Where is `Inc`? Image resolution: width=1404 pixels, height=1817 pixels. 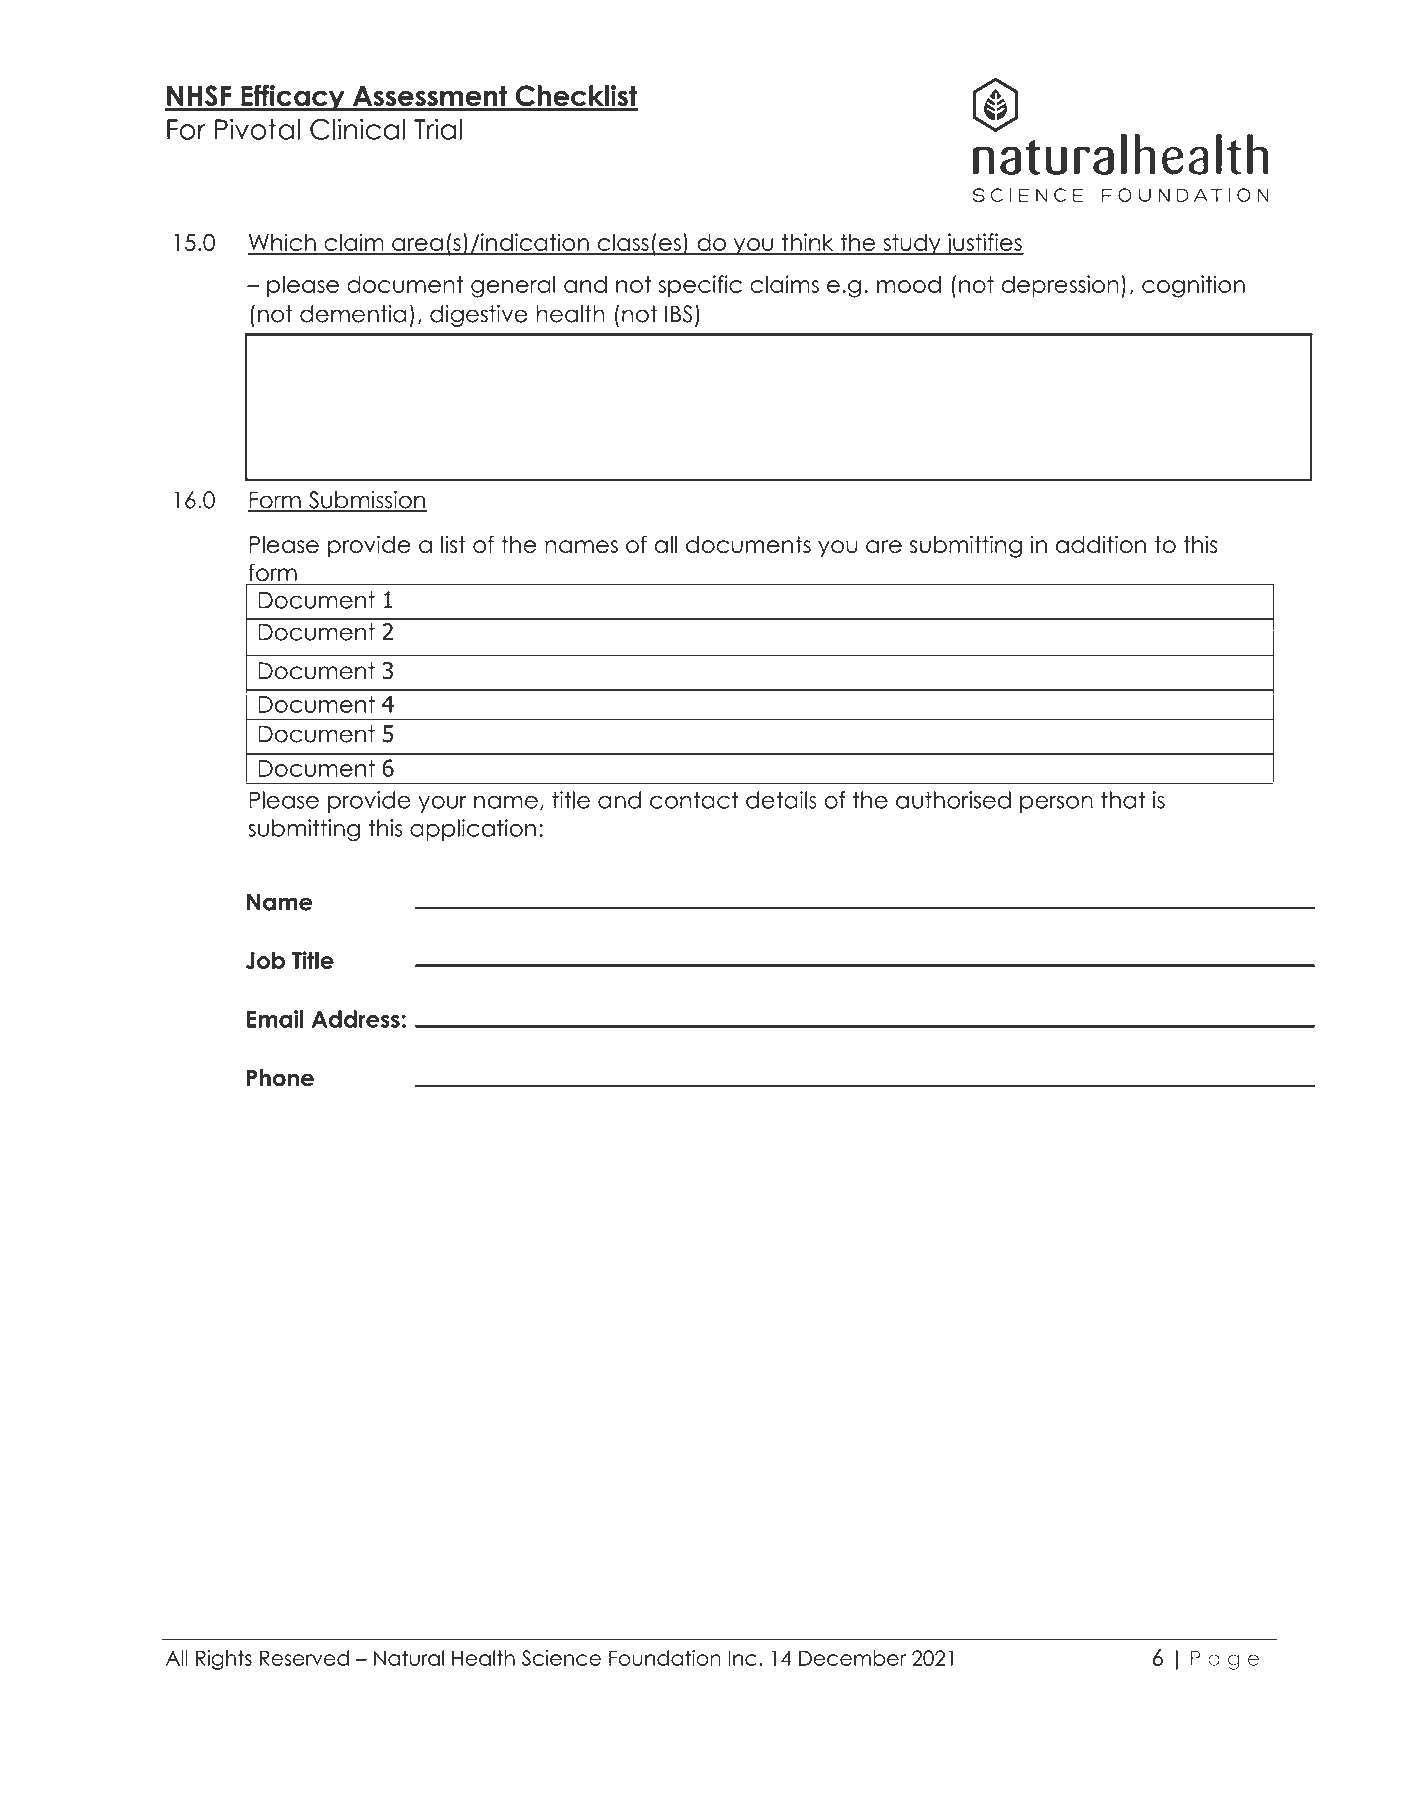
Inc is located at coordinates (742, 1658).
